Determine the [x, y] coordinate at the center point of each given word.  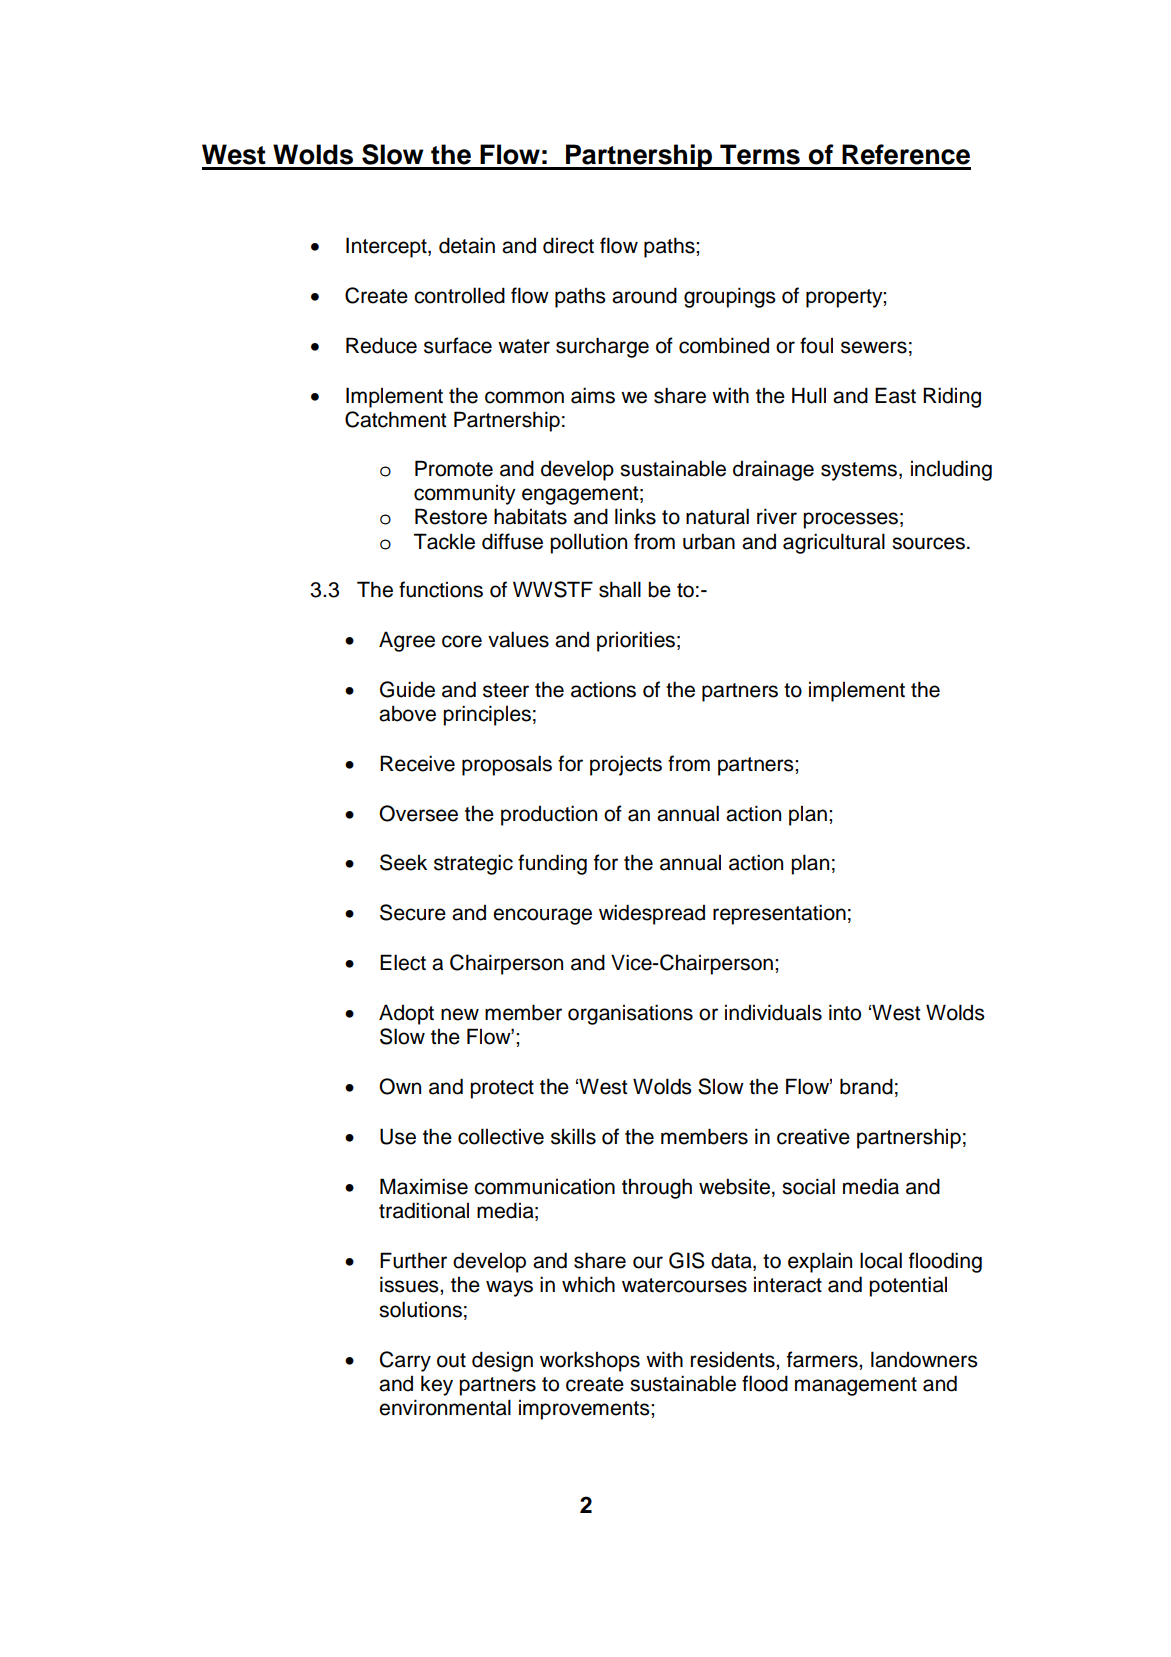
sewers [874, 347]
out [451, 1360]
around [644, 295]
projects [626, 765]
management [856, 1386]
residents [734, 1360]
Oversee [418, 813]
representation [779, 914]
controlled [459, 295]
